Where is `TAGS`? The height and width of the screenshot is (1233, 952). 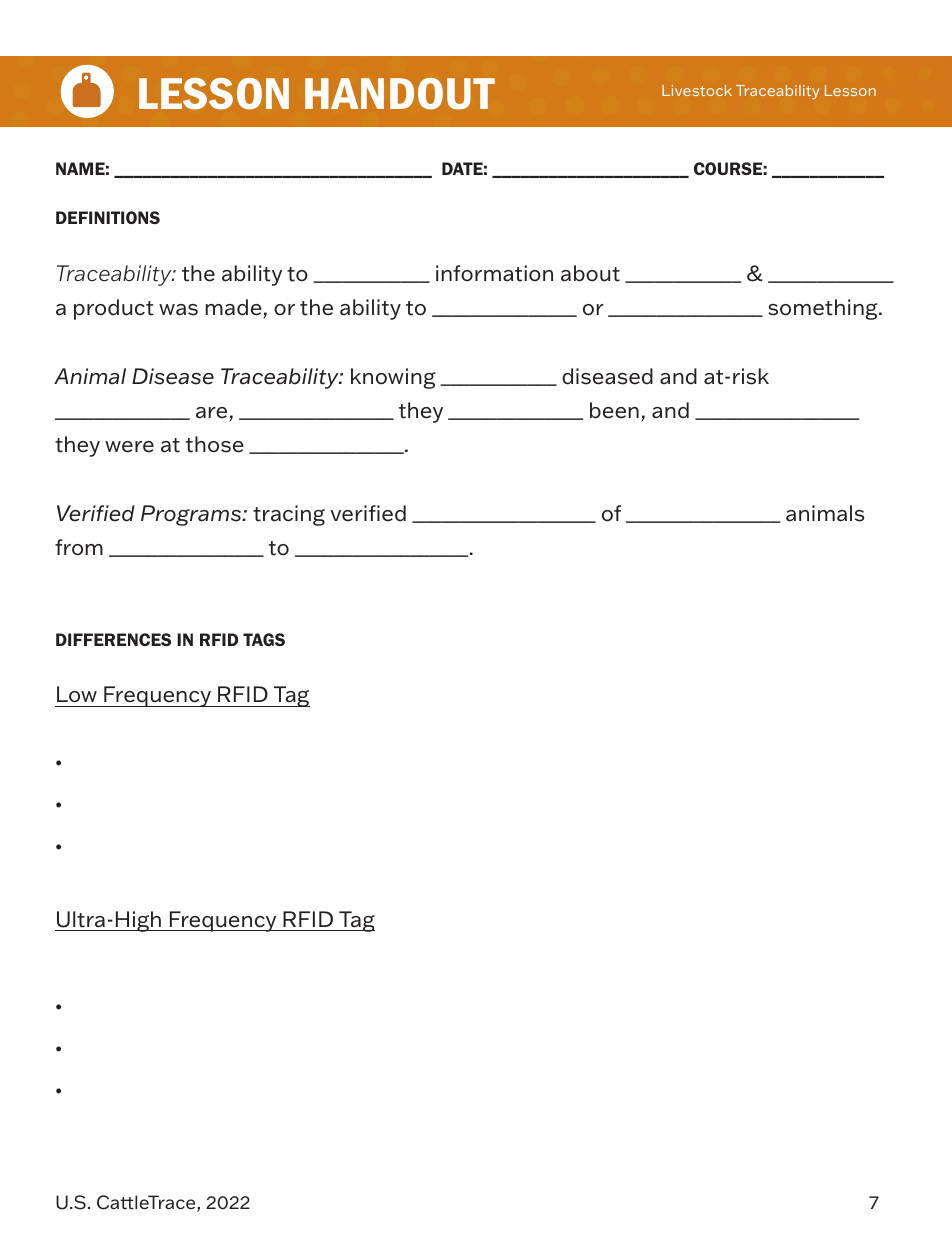 TAGS is located at coordinates (264, 639).
